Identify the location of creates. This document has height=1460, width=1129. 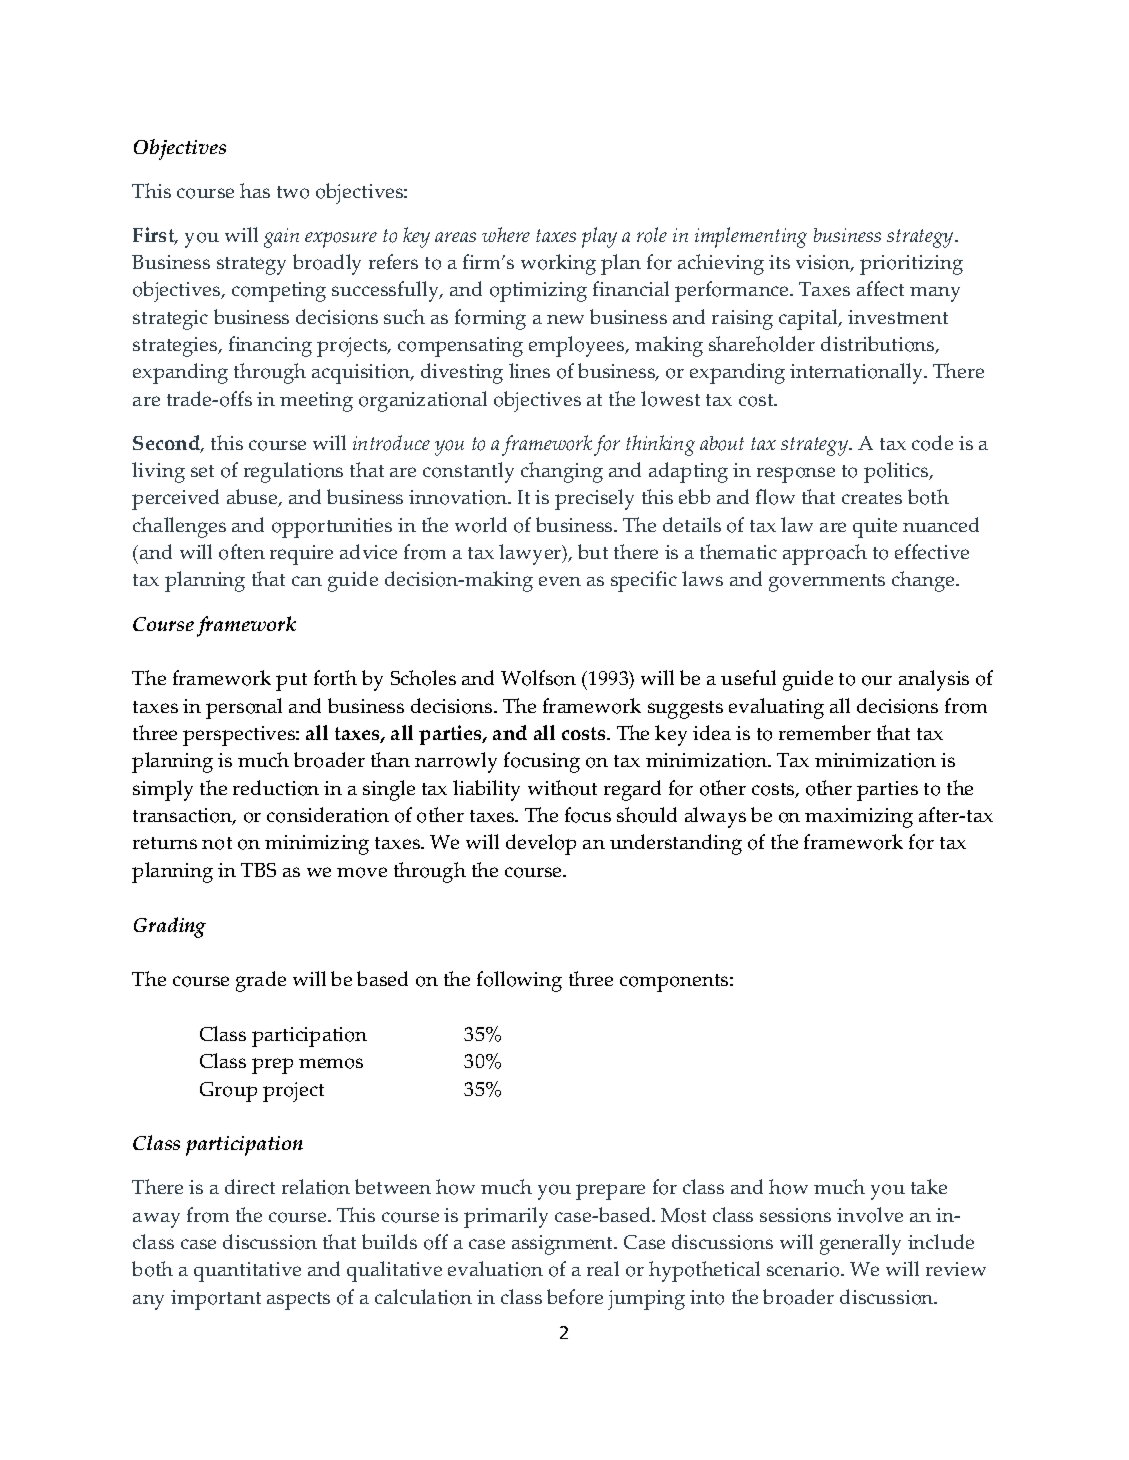
(872, 498).
